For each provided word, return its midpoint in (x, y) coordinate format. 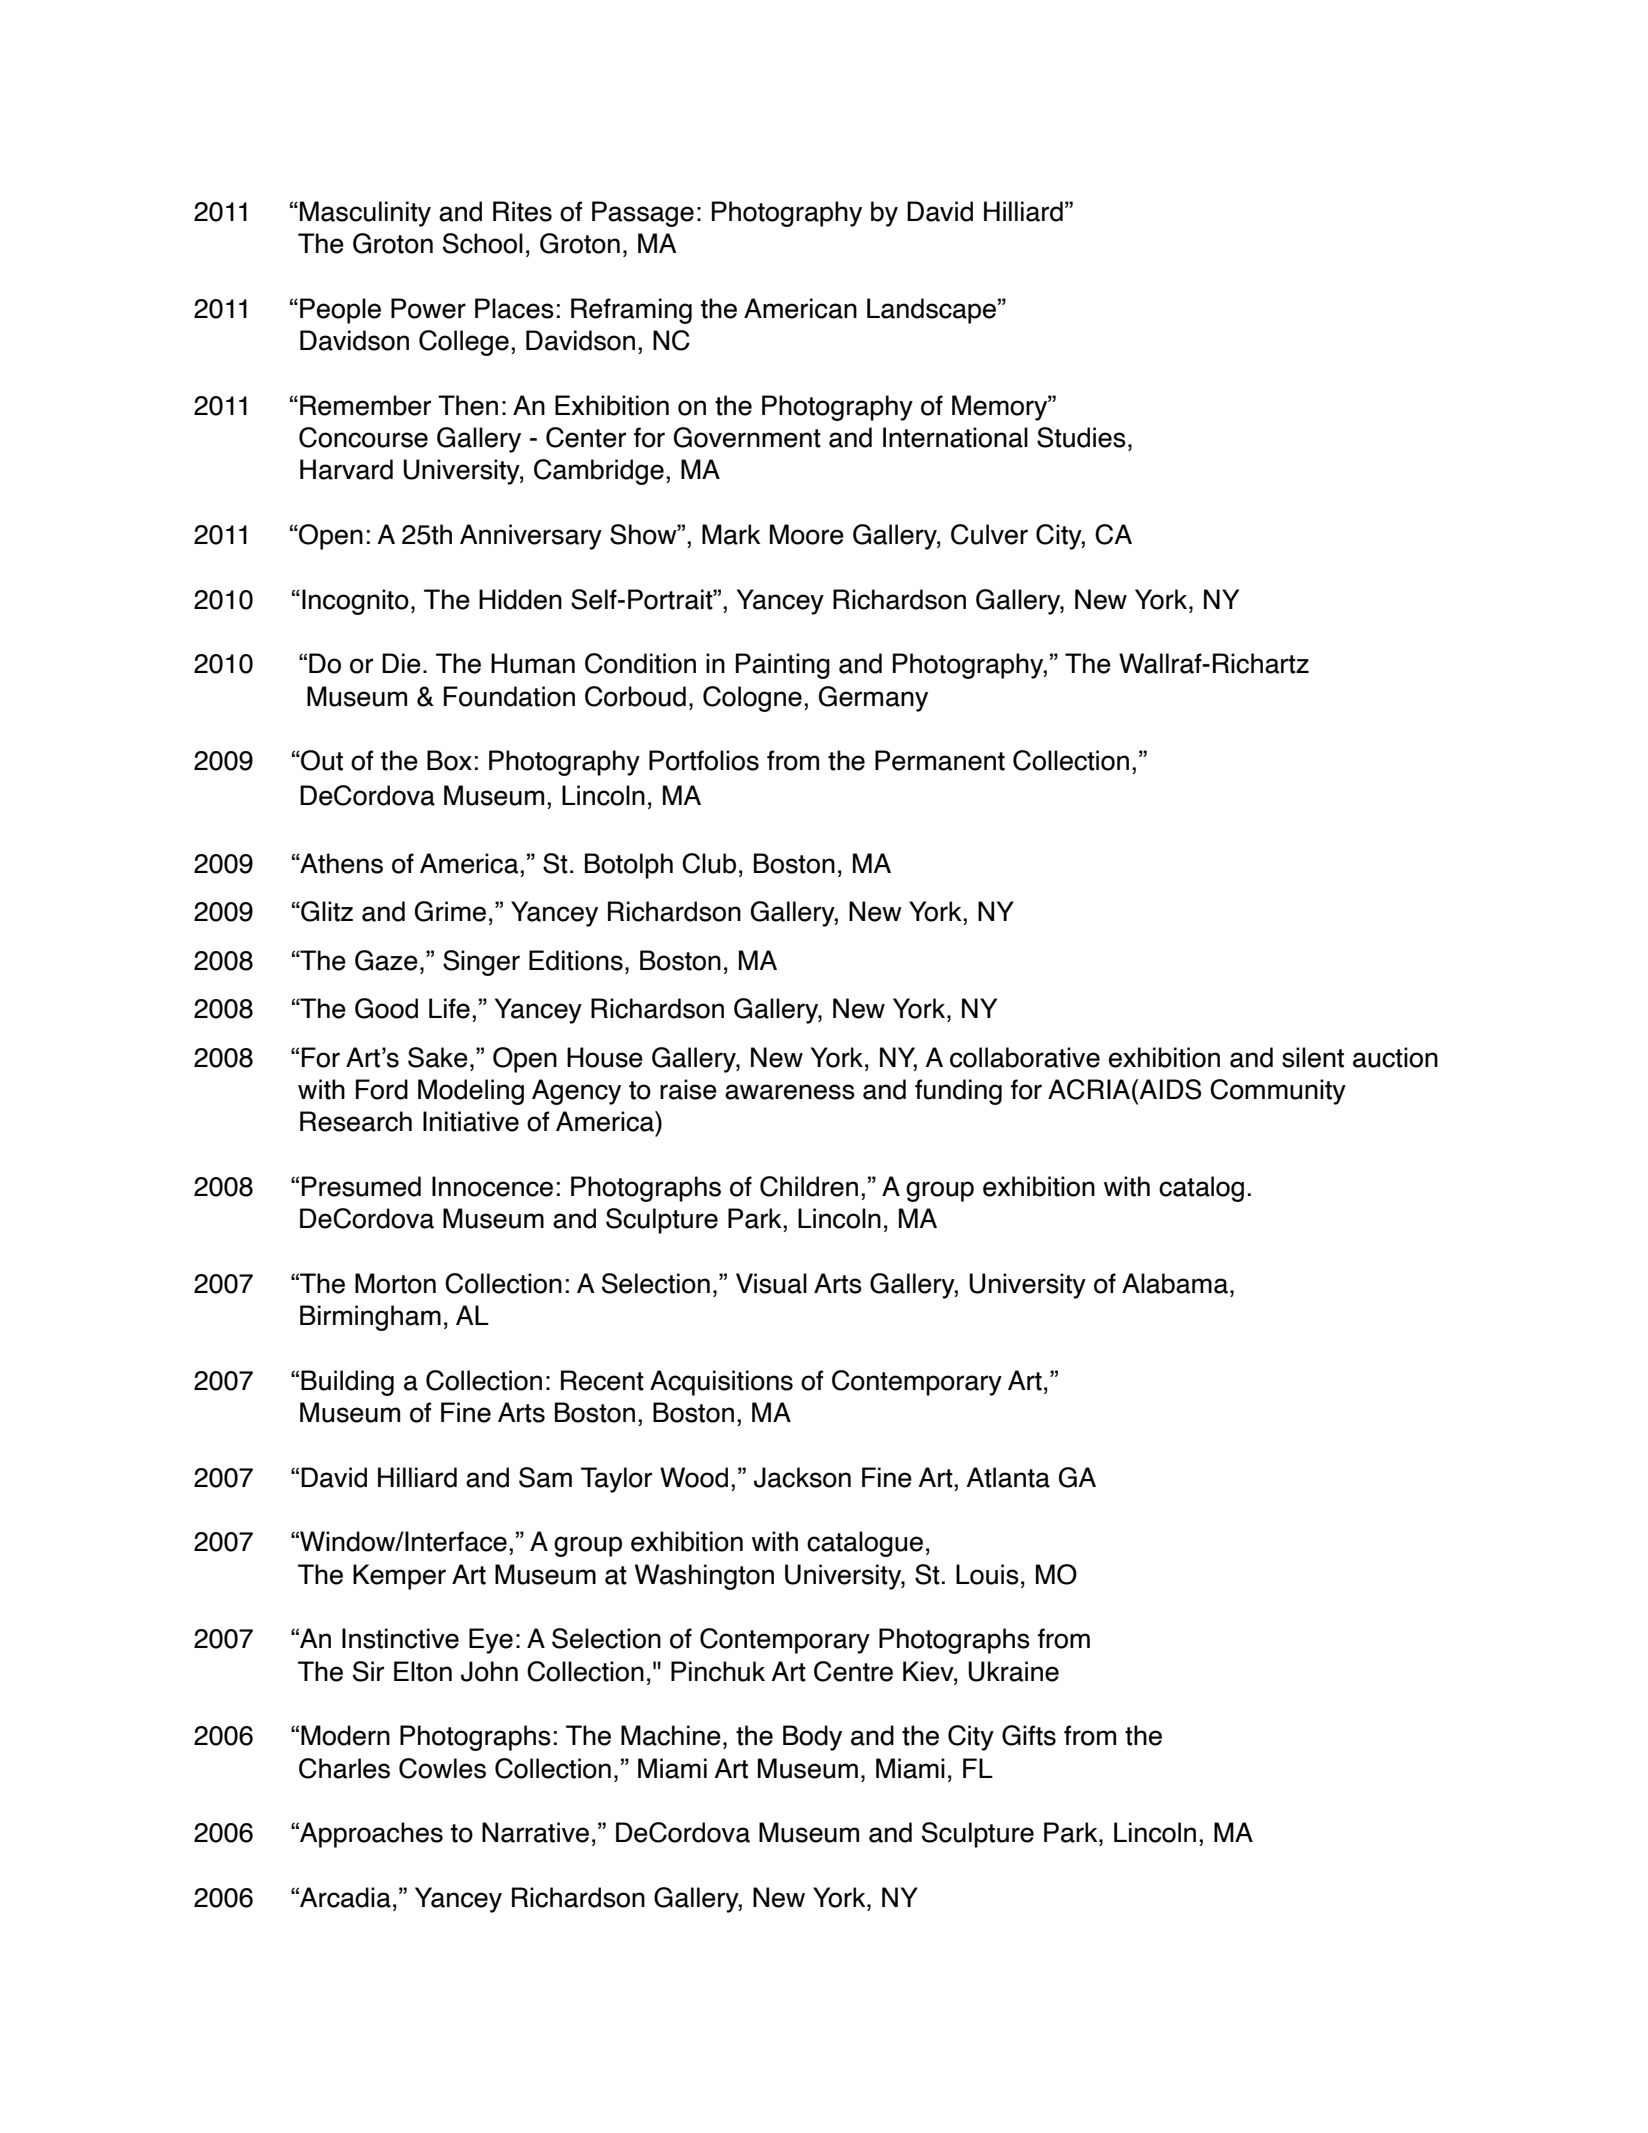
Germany (873, 699)
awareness (790, 1092)
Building (347, 1383)
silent (1313, 1057)
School (483, 243)
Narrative (535, 1832)
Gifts (1029, 1735)
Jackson (802, 1477)
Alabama (1175, 1283)
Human (533, 663)
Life (449, 1008)
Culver (989, 534)
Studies (1081, 437)
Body (812, 1738)
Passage (643, 214)
